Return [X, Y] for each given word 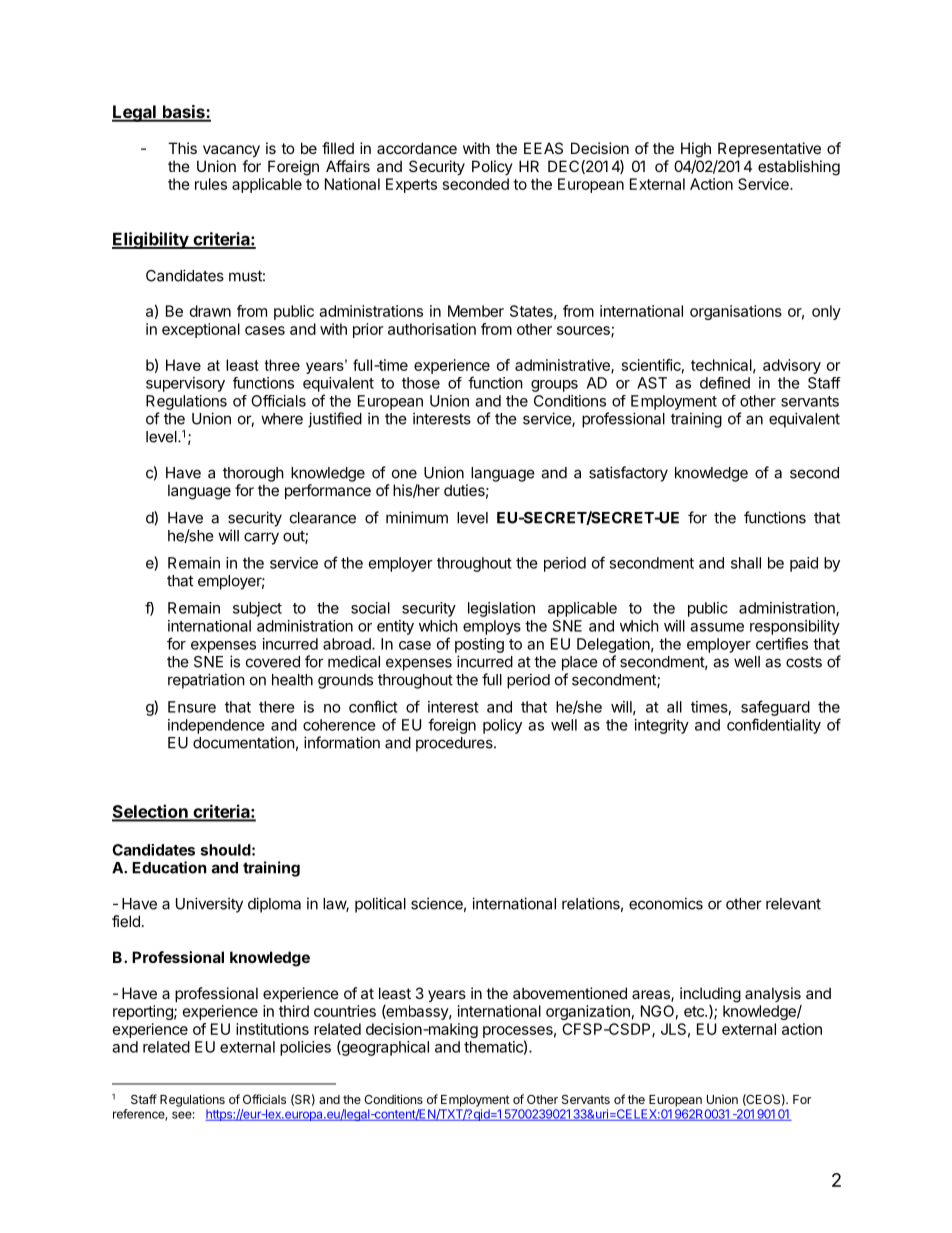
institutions [272, 1029]
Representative [769, 149]
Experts [411, 185]
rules [211, 184]
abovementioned [570, 993]
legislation [501, 609]
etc [695, 1011]
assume [717, 627]
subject [257, 609]
